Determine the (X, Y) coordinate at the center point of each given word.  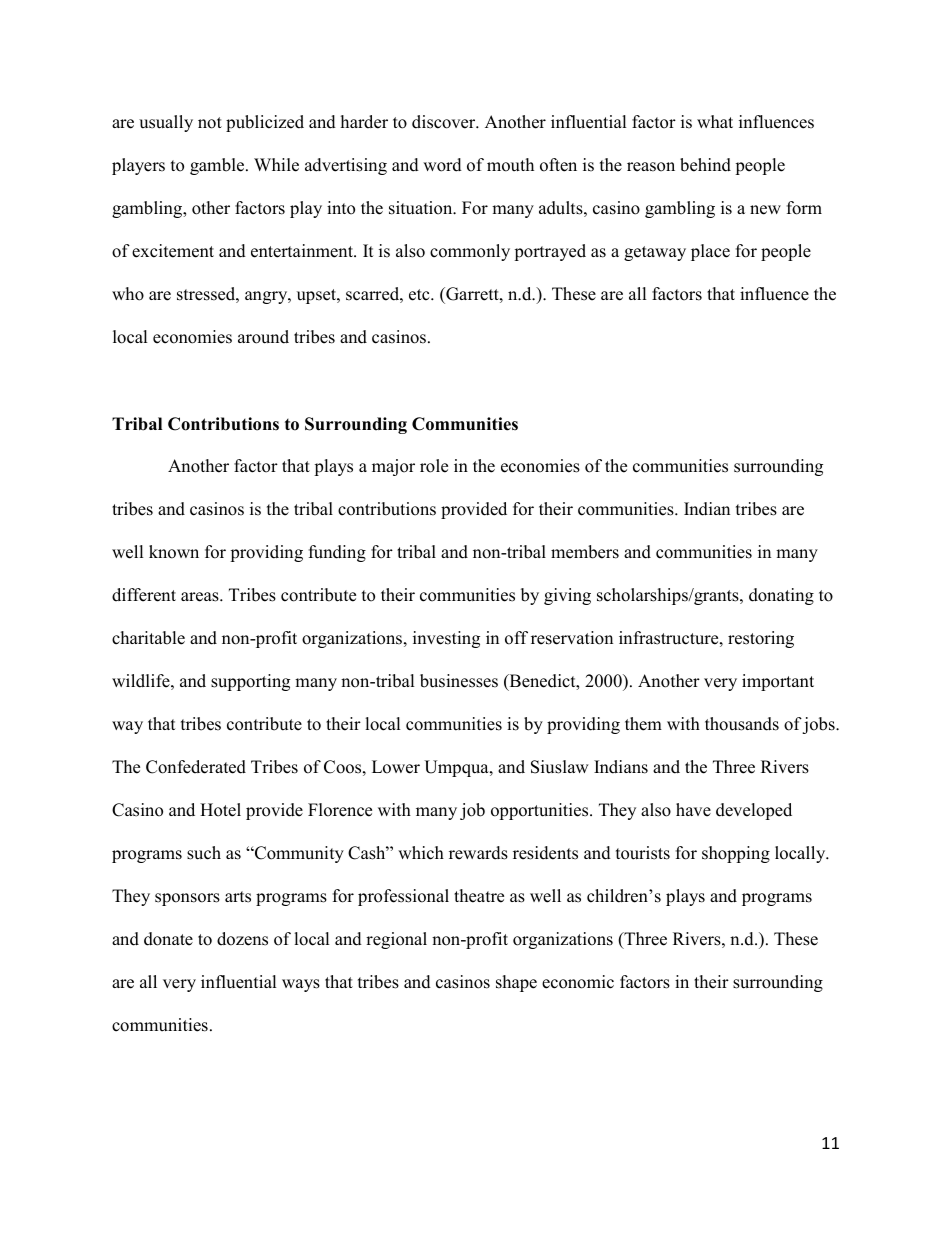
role (434, 466)
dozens (242, 939)
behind (705, 165)
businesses (459, 681)
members (585, 552)
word (442, 165)
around (263, 337)
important (778, 682)
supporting (250, 682)
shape (516, 983)
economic (578, 982)
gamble (218, 166)
